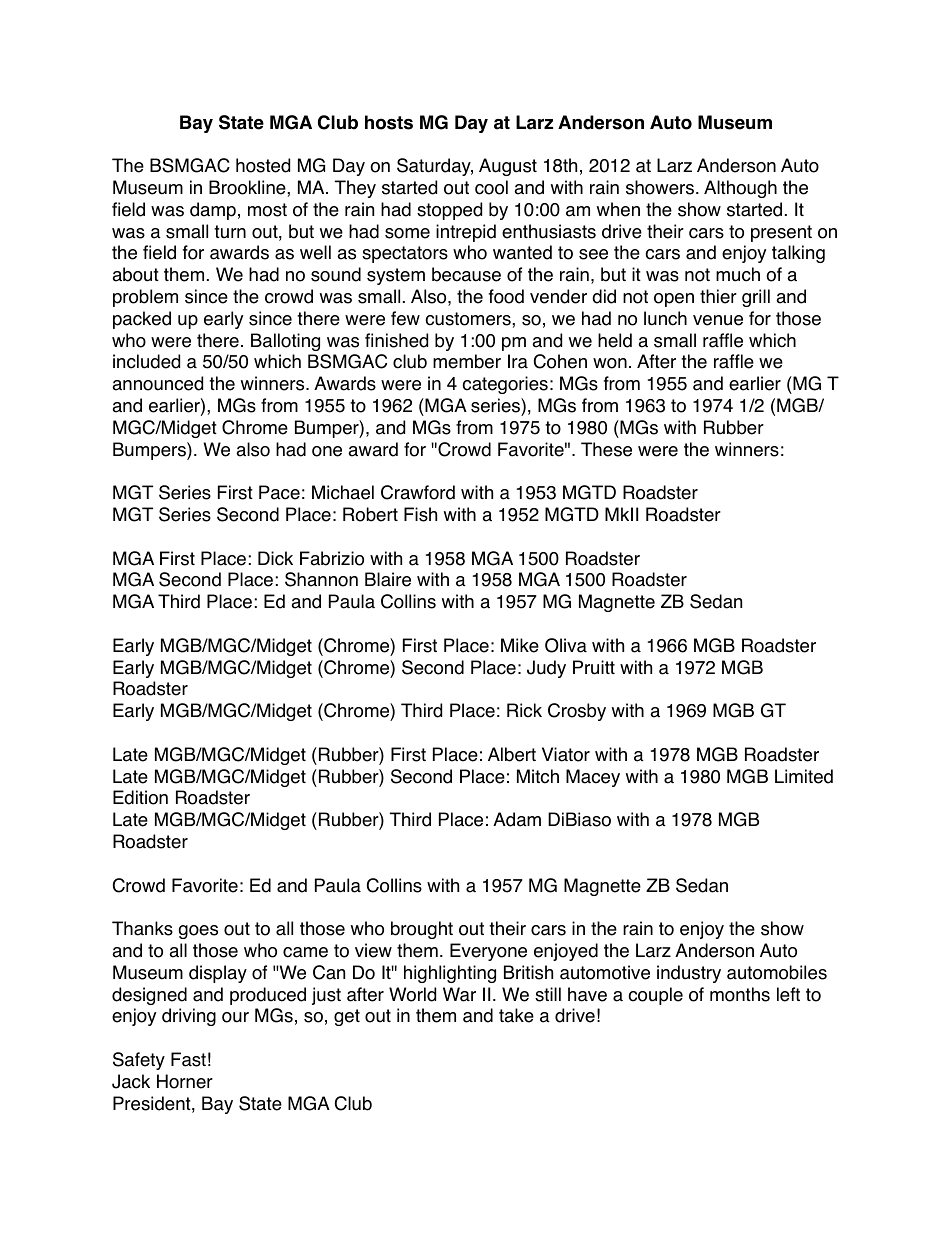  What do you see at coordinates (594, 667) in the screenshot?
I see `Pruitt` at bounding box center [594, 667].
